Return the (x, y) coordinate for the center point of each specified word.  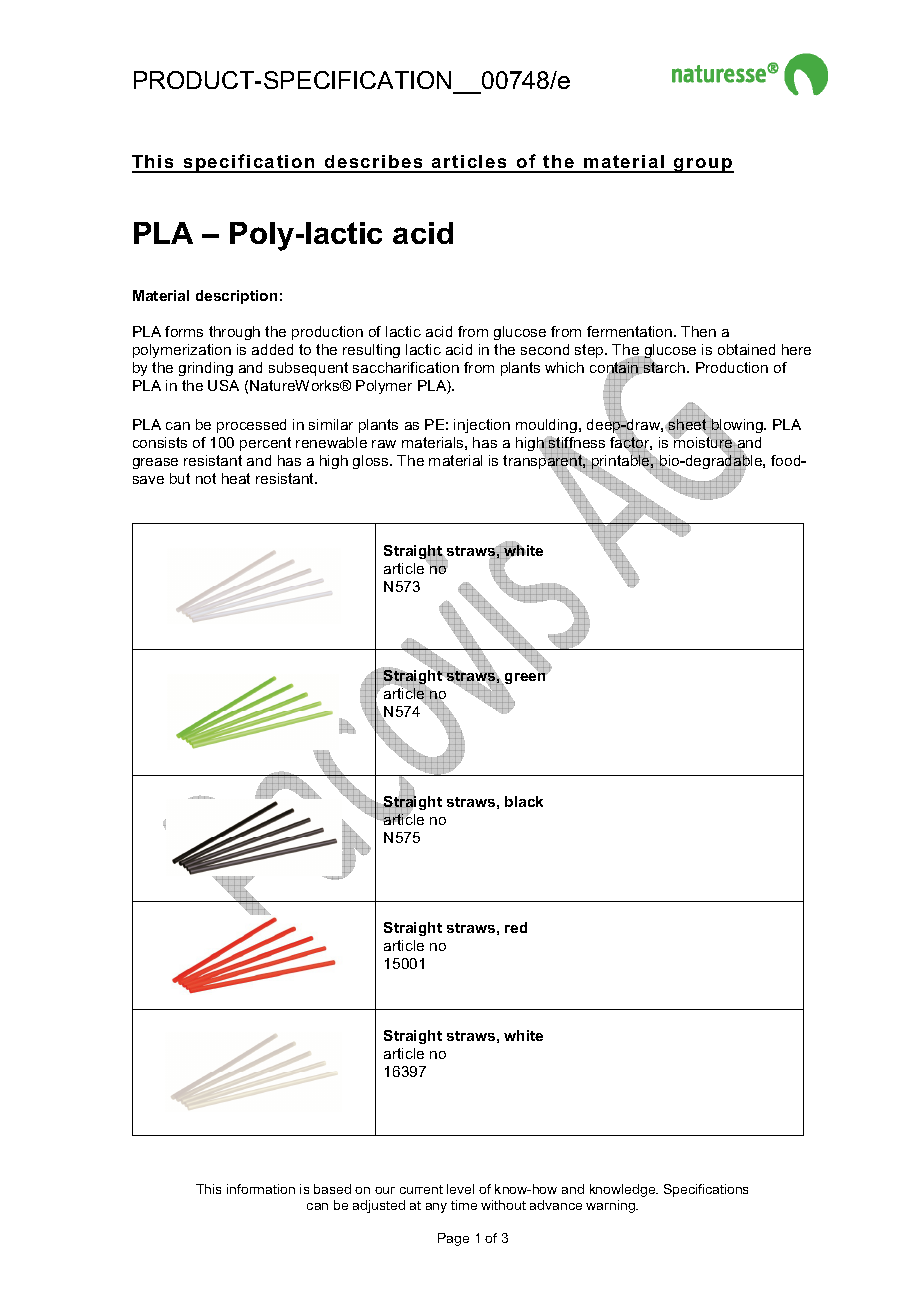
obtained (746, 349)
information (261, 1189)
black (524, 801)
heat (236, 478)
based (332, 1189)
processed (251, 426)
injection (482, 426)
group (703, 165)
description (236, 297)
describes (374, 163)
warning (611, 1206)
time (464, 1205)
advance (556, 1205)
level (460, 1189)
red (516, 927)
